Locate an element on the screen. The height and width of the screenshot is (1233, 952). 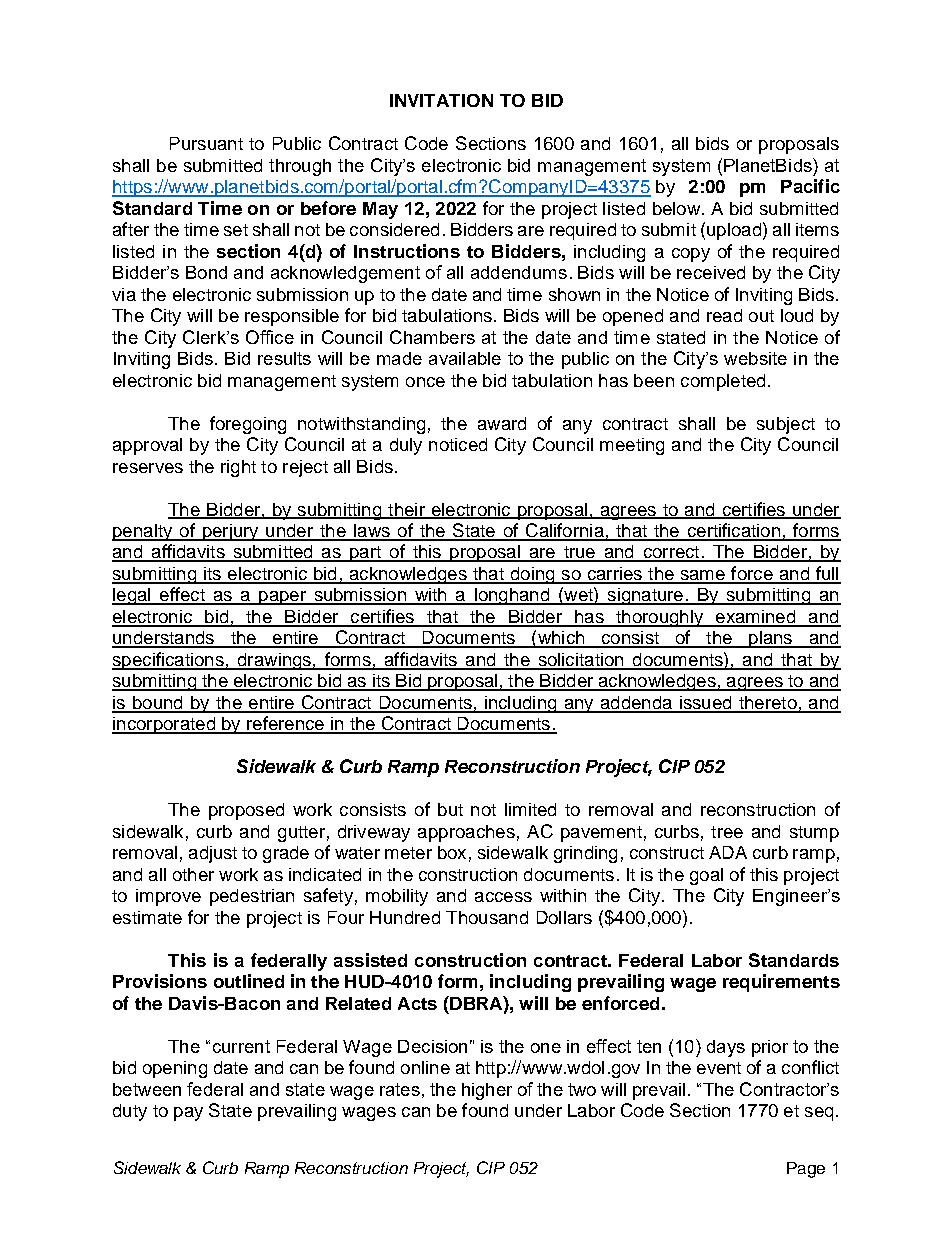
doing is located at coordinates (532, 575).
